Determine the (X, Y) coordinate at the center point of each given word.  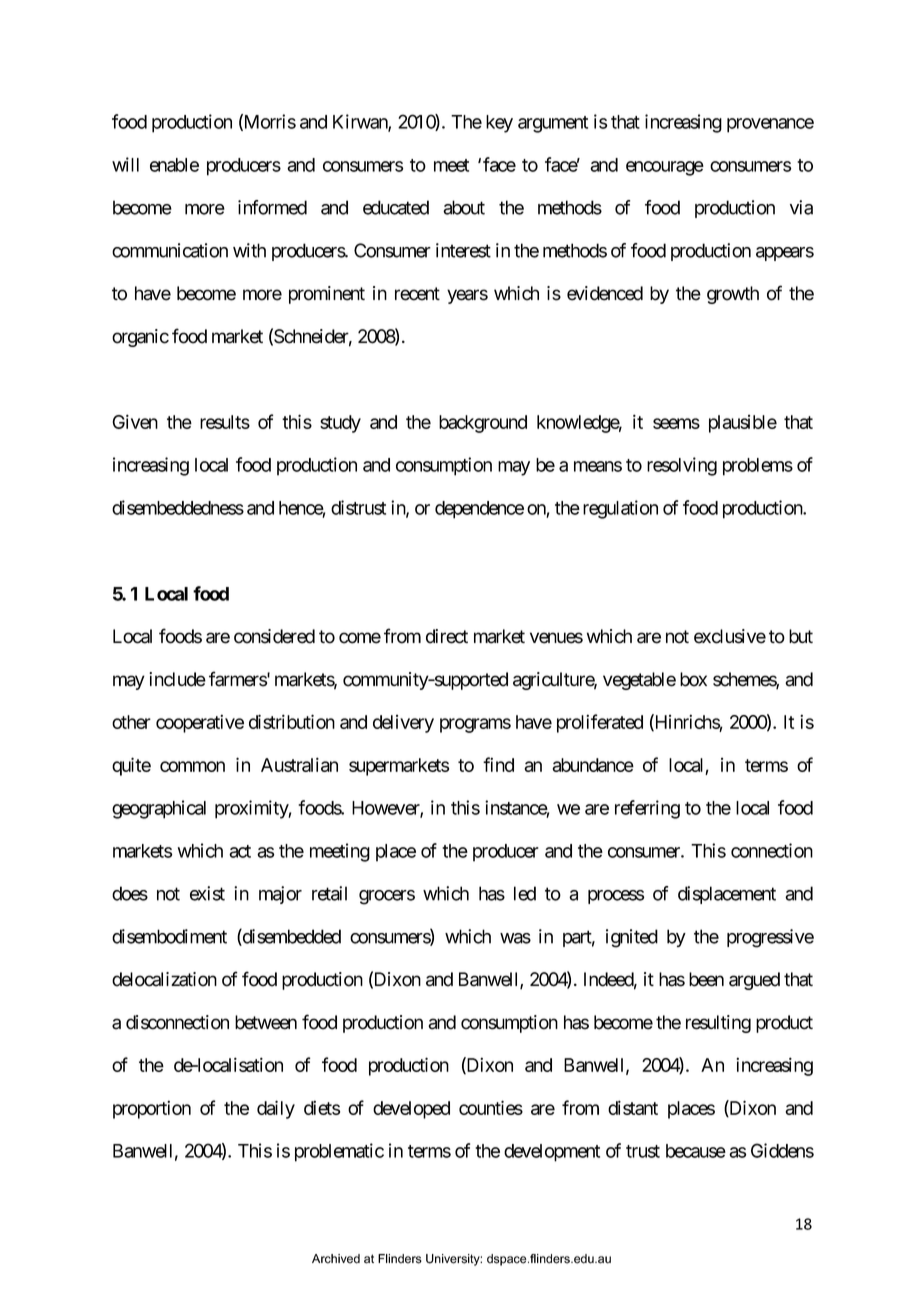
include (177, 679)
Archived (336, 1259)
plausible (743, 424)
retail (329, 893)
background (483, 424)
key (499, 124)
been (706, 979)
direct (447, 636)
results (225, 422)
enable (174, 165)
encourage (665, 168)
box (693, 679)
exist (207, 893)
